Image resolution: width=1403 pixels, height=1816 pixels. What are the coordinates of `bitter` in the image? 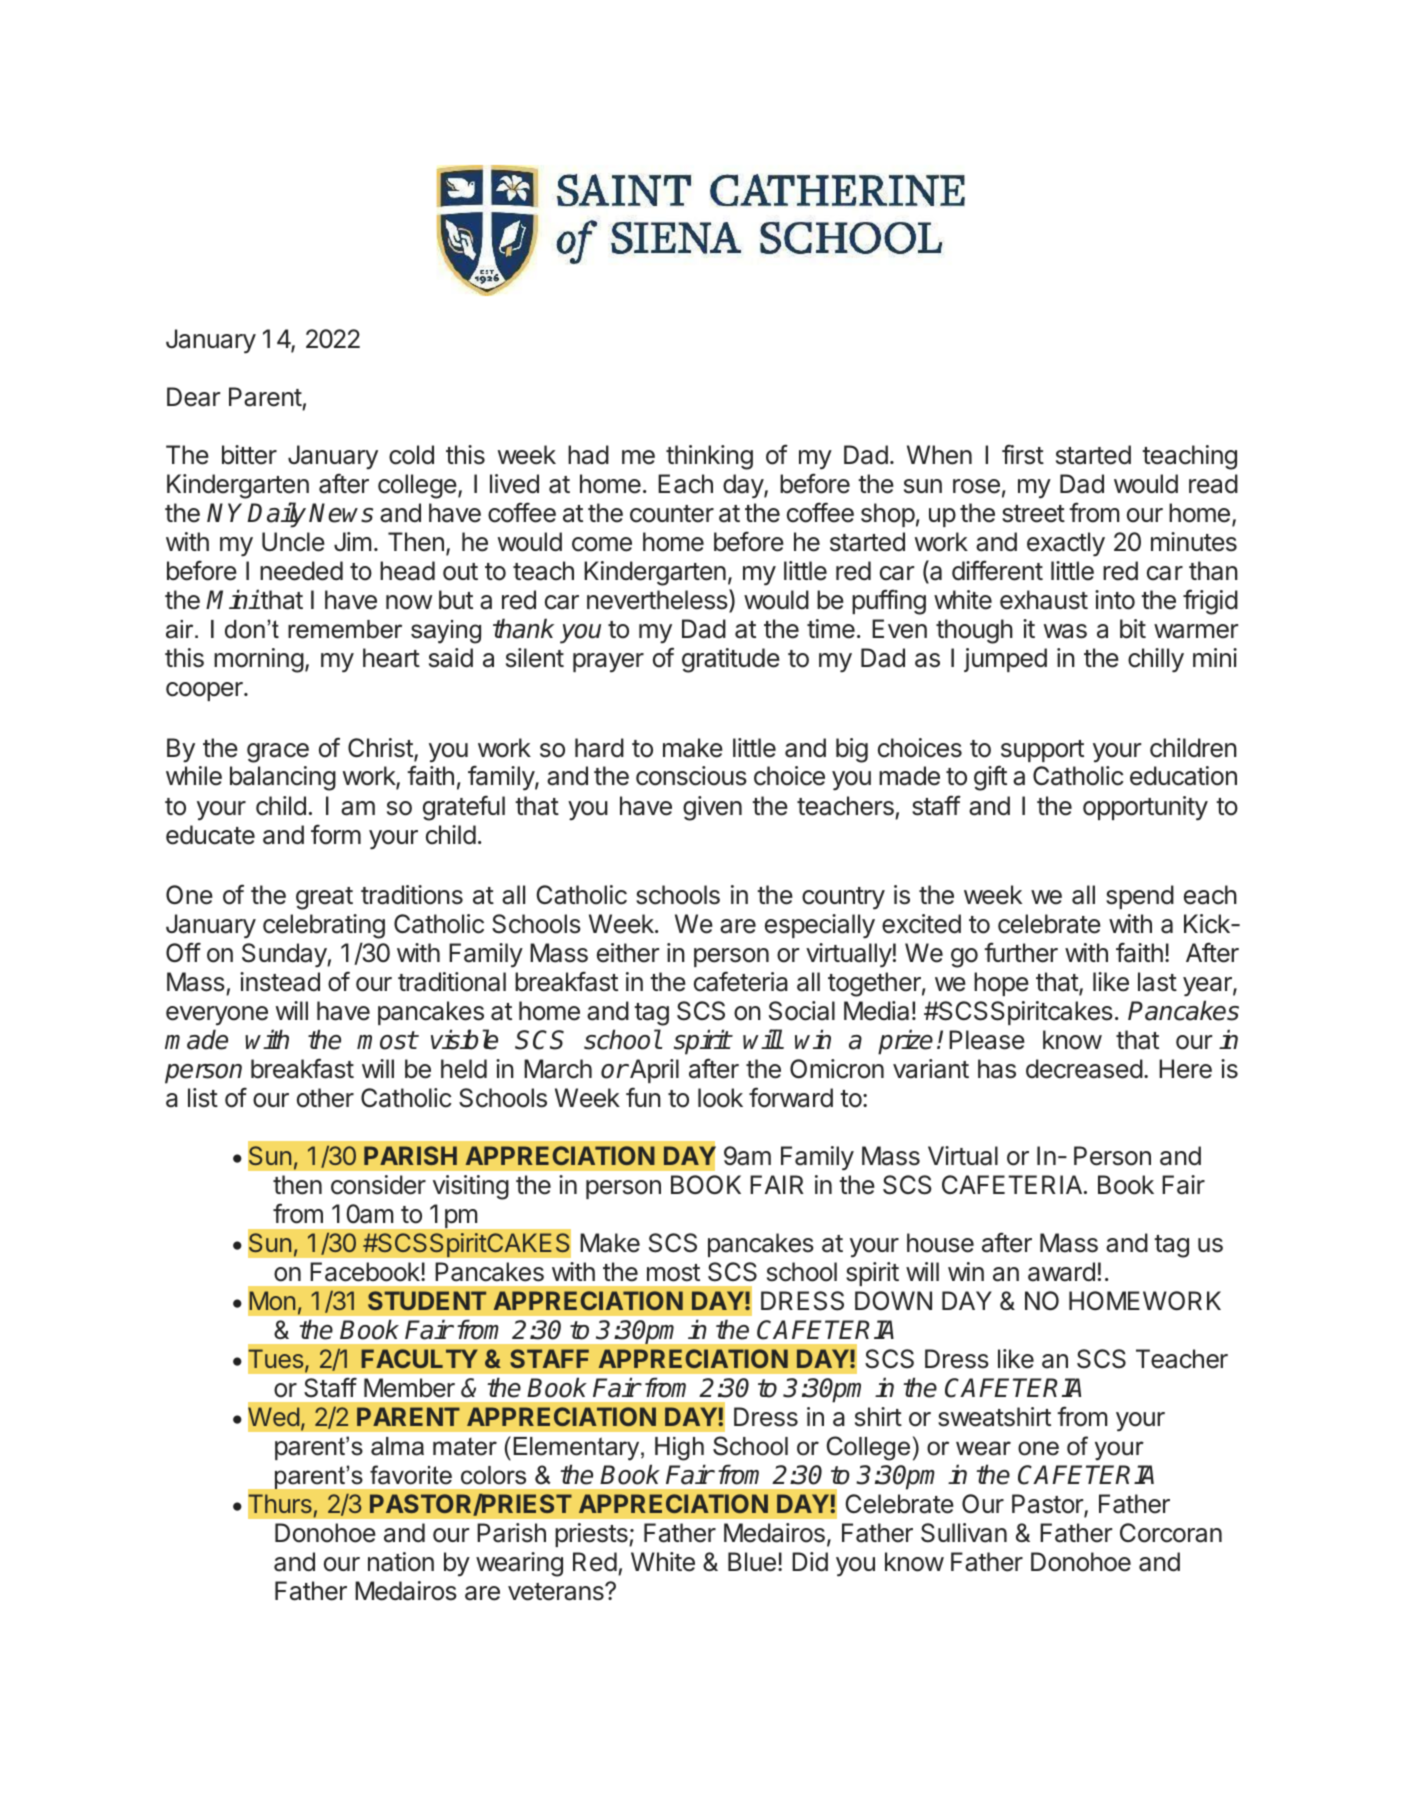 It's located at (249, 455).
